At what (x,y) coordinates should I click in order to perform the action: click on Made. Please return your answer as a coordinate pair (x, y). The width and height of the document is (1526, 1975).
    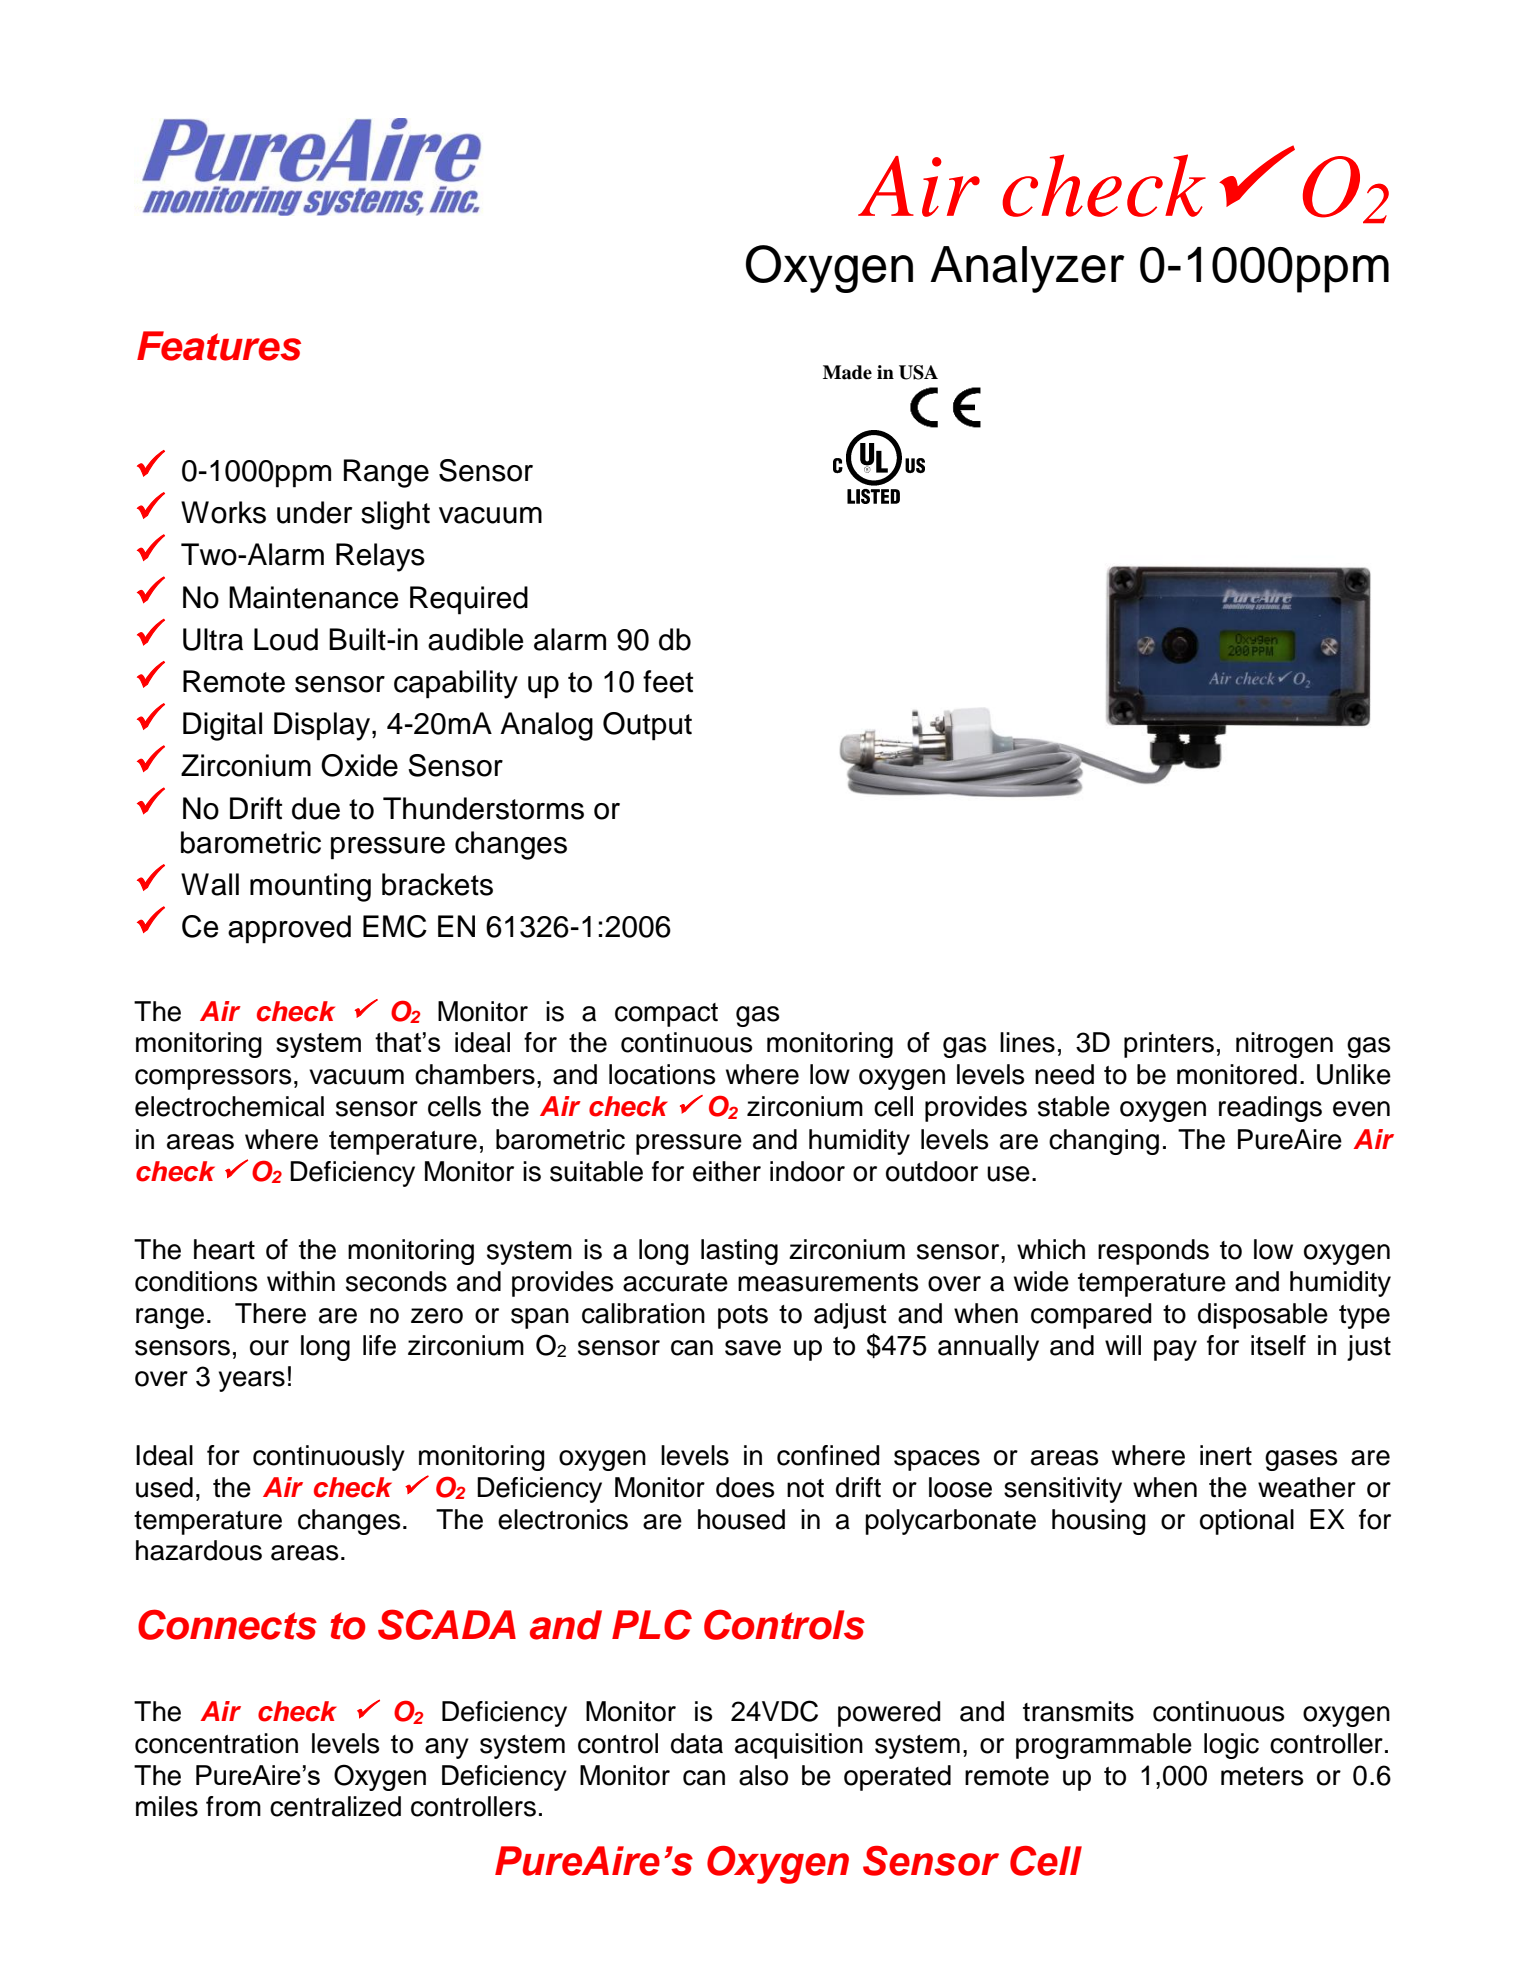
    Looking at the image, I should click on (847, 372).
